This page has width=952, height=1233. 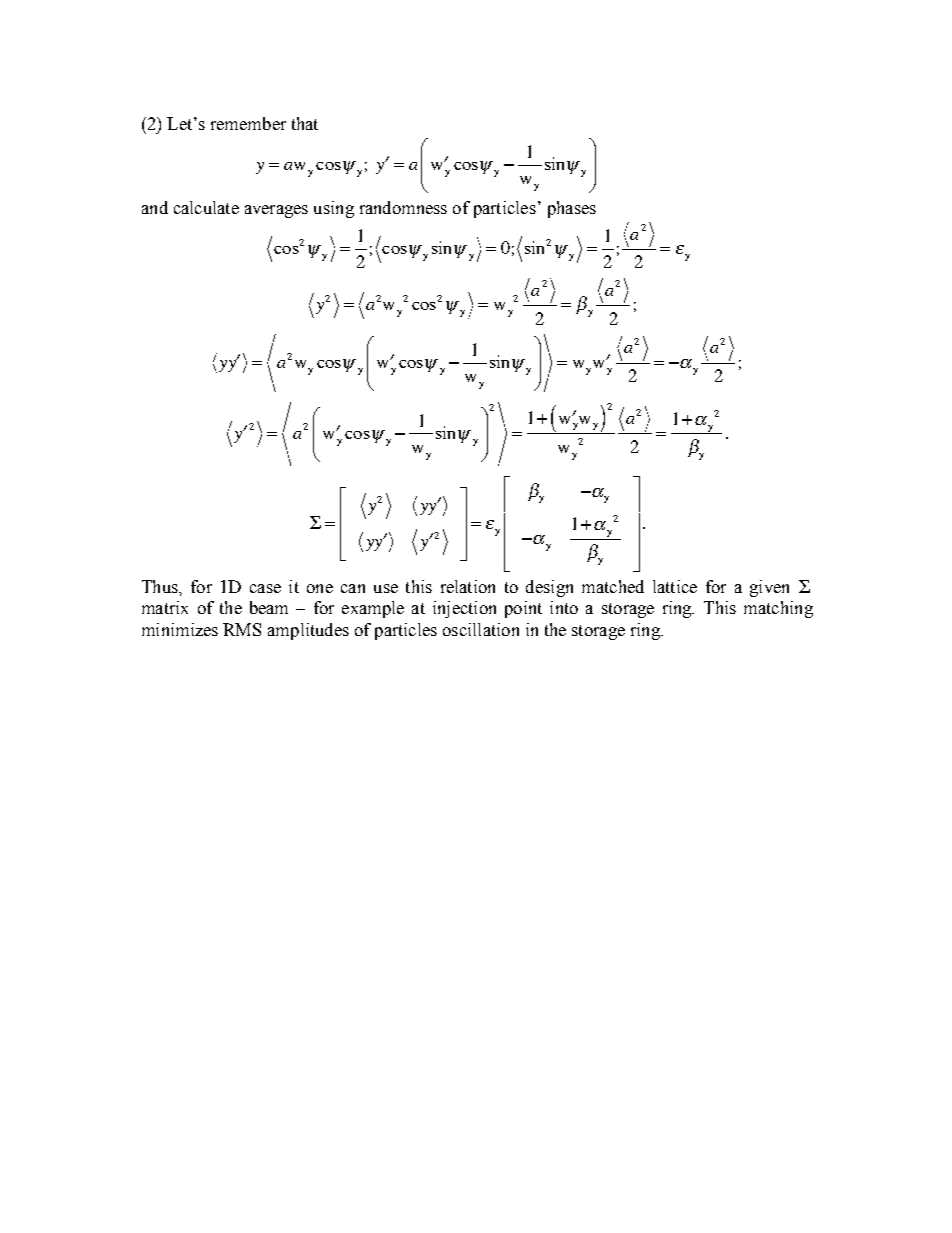 I want to click on averages, so click(x=276, y=211).
